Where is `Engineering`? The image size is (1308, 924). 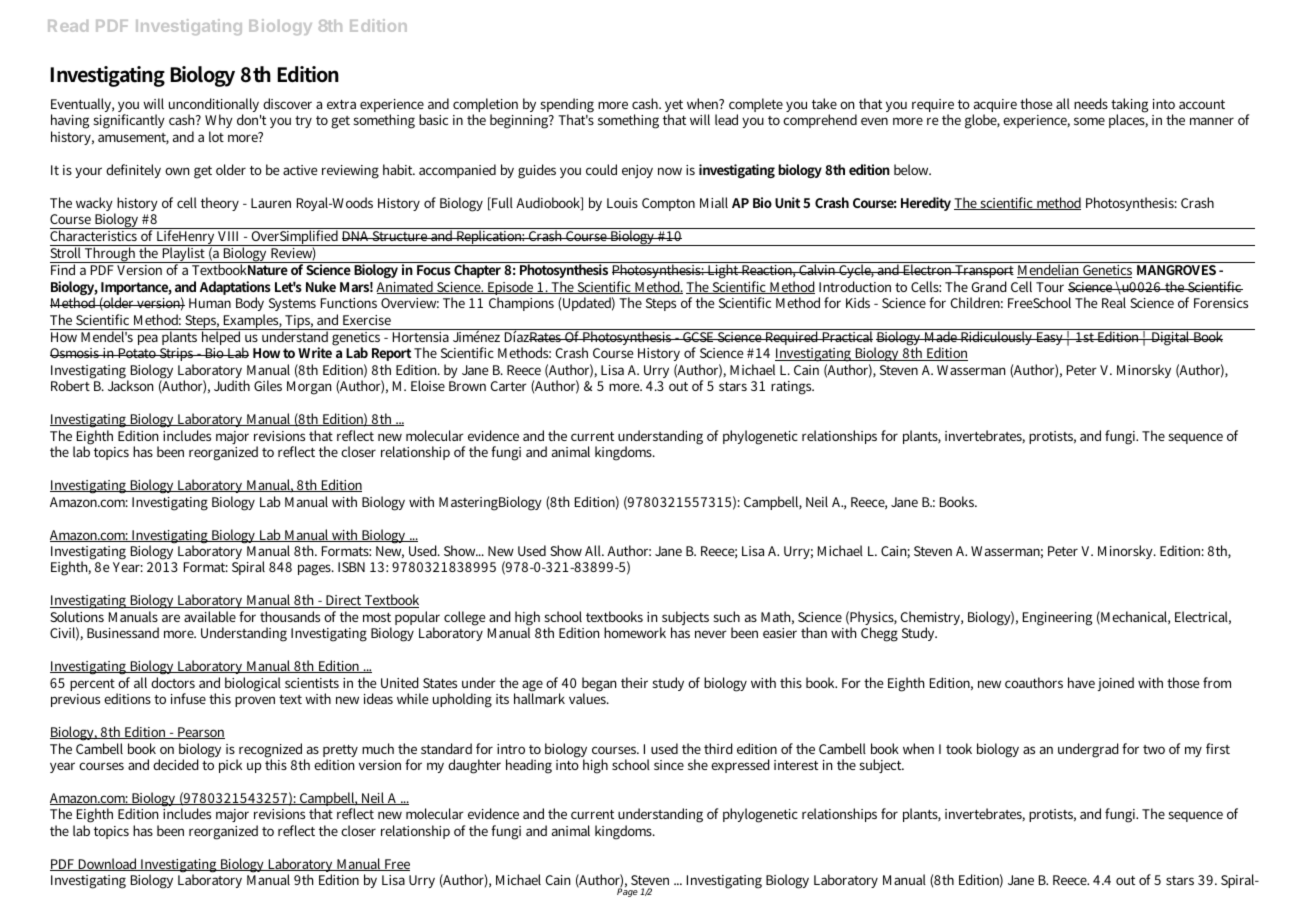
Engineering is located at coordinates (1057, 619).
